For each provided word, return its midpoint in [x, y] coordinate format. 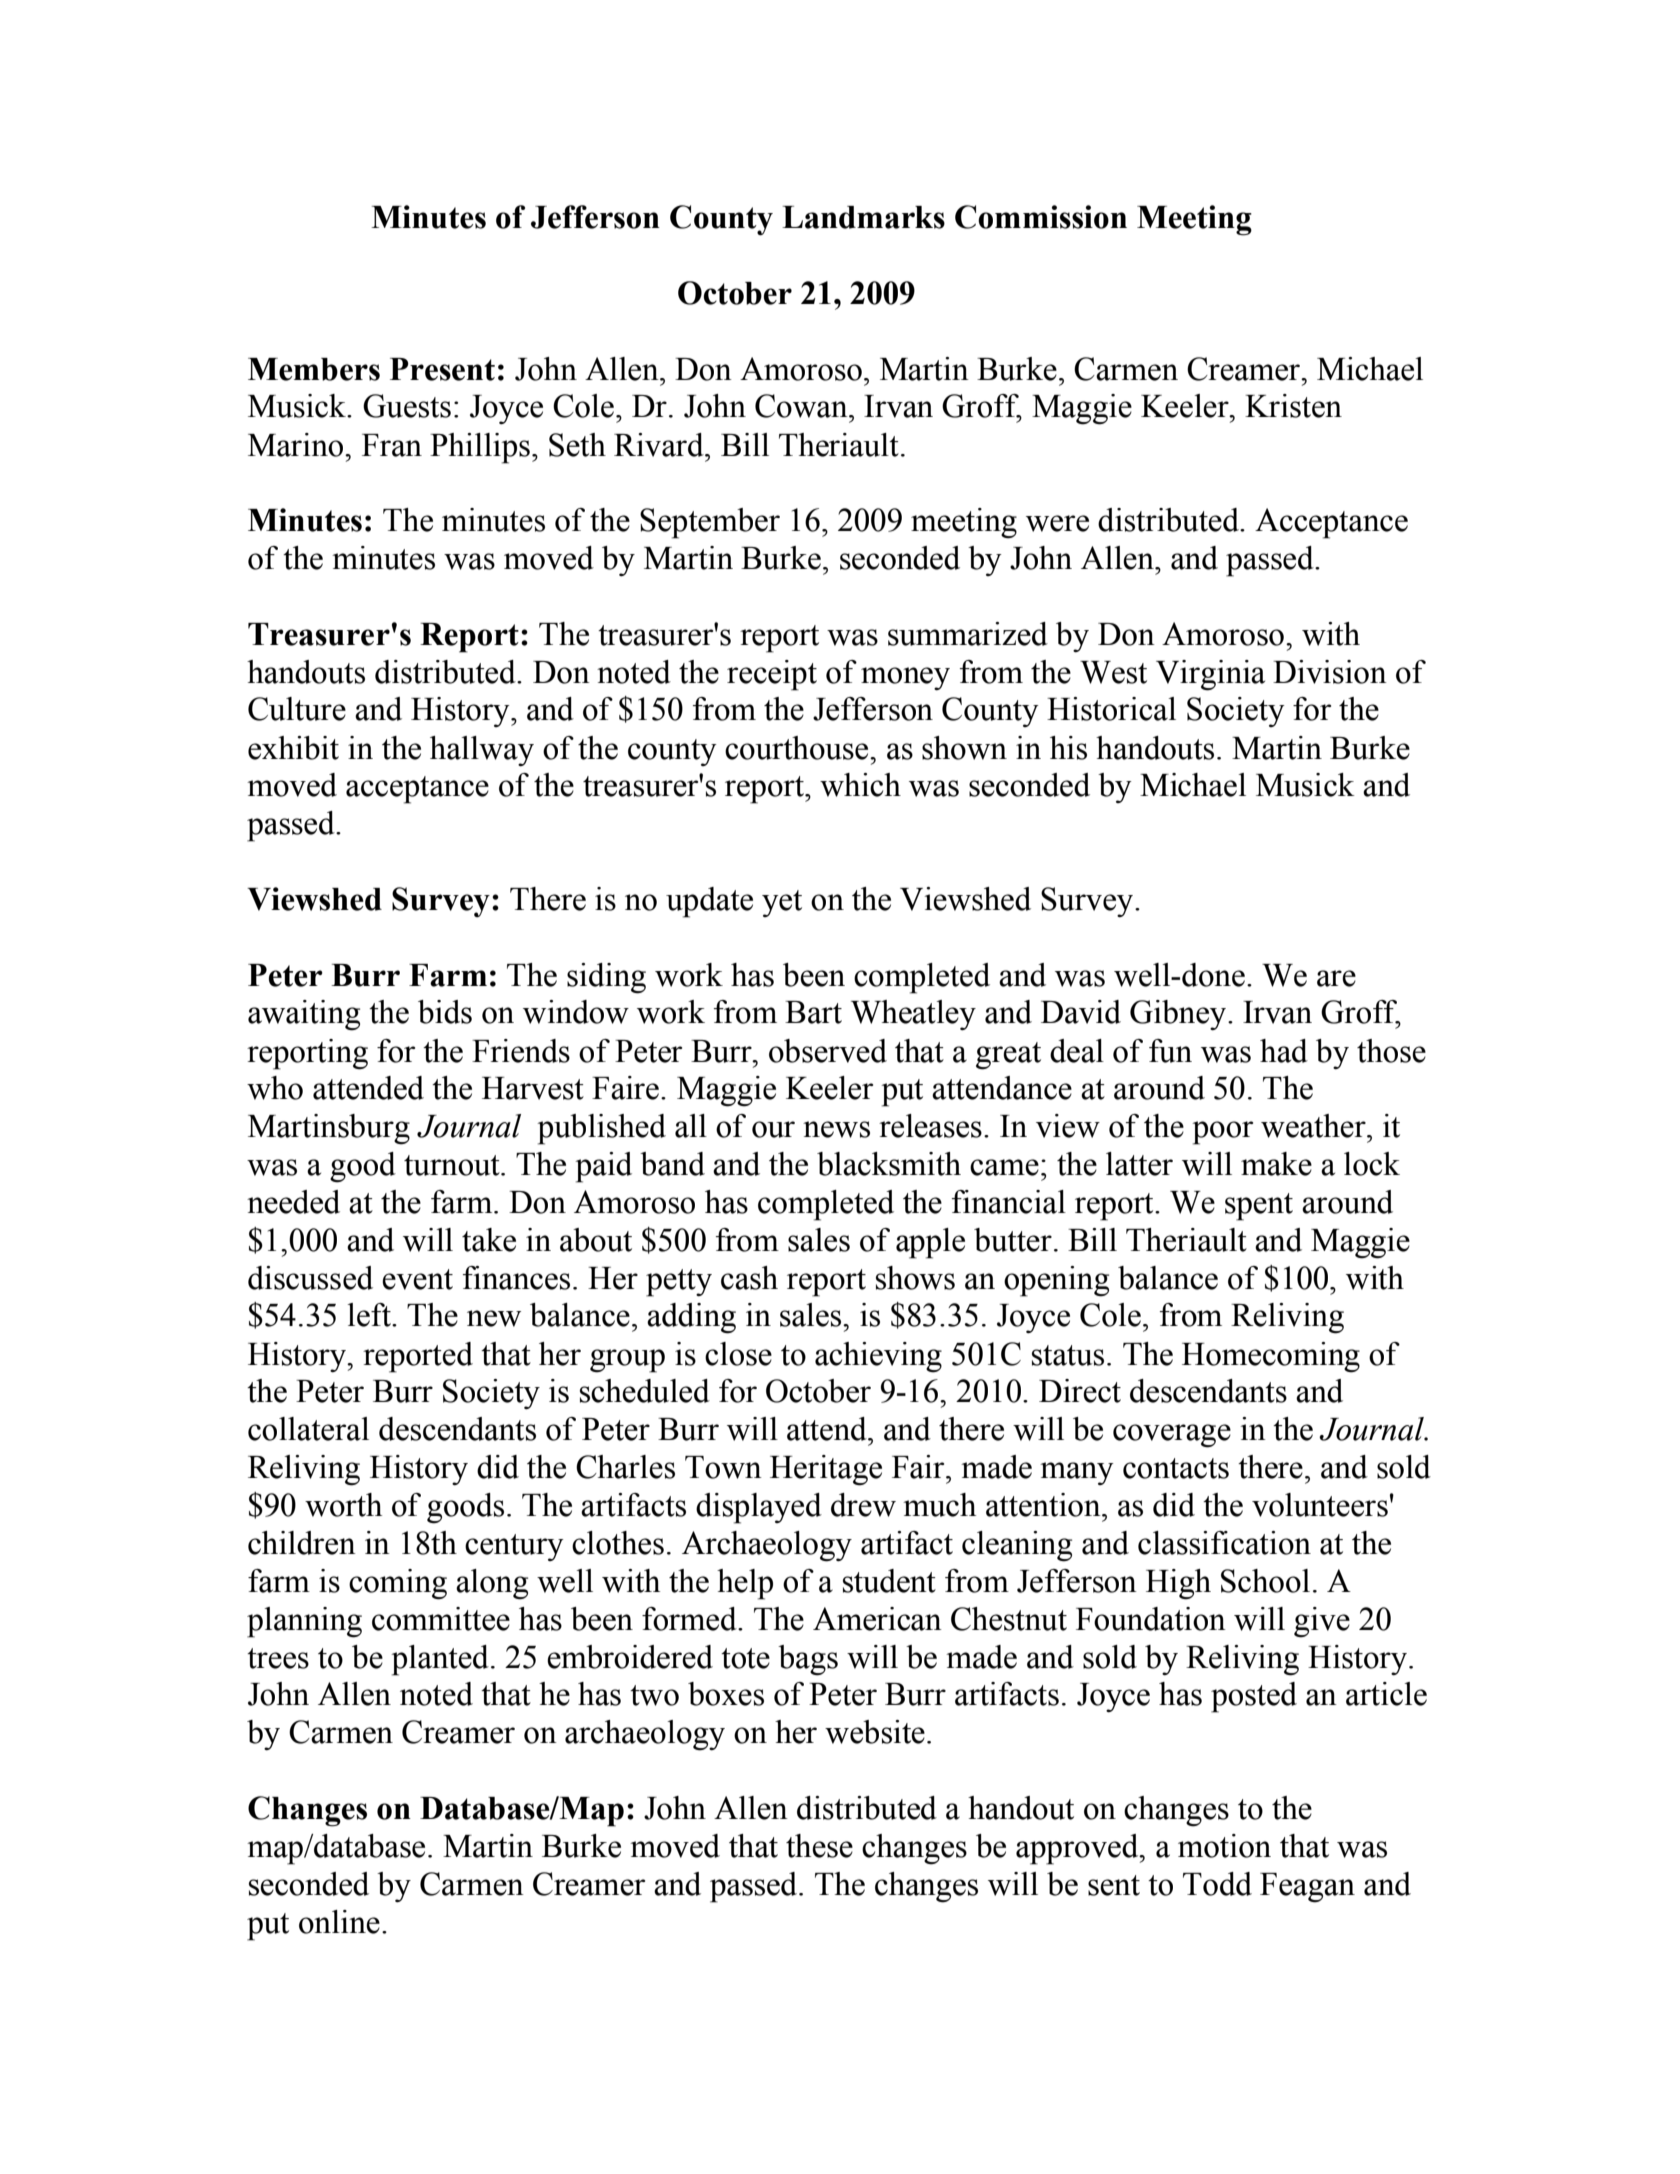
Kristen [1293, 406]
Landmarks [863, 217]
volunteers [1320, 1505]
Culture [297, 709]
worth [343, 1505]
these [819, 1846]
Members [314, 369]
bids [445, 1012]
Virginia [1210, 675]
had [1284, 1051]
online [339, 1922]
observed [828, 1051]
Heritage [826, 1470]
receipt [772, 675]
